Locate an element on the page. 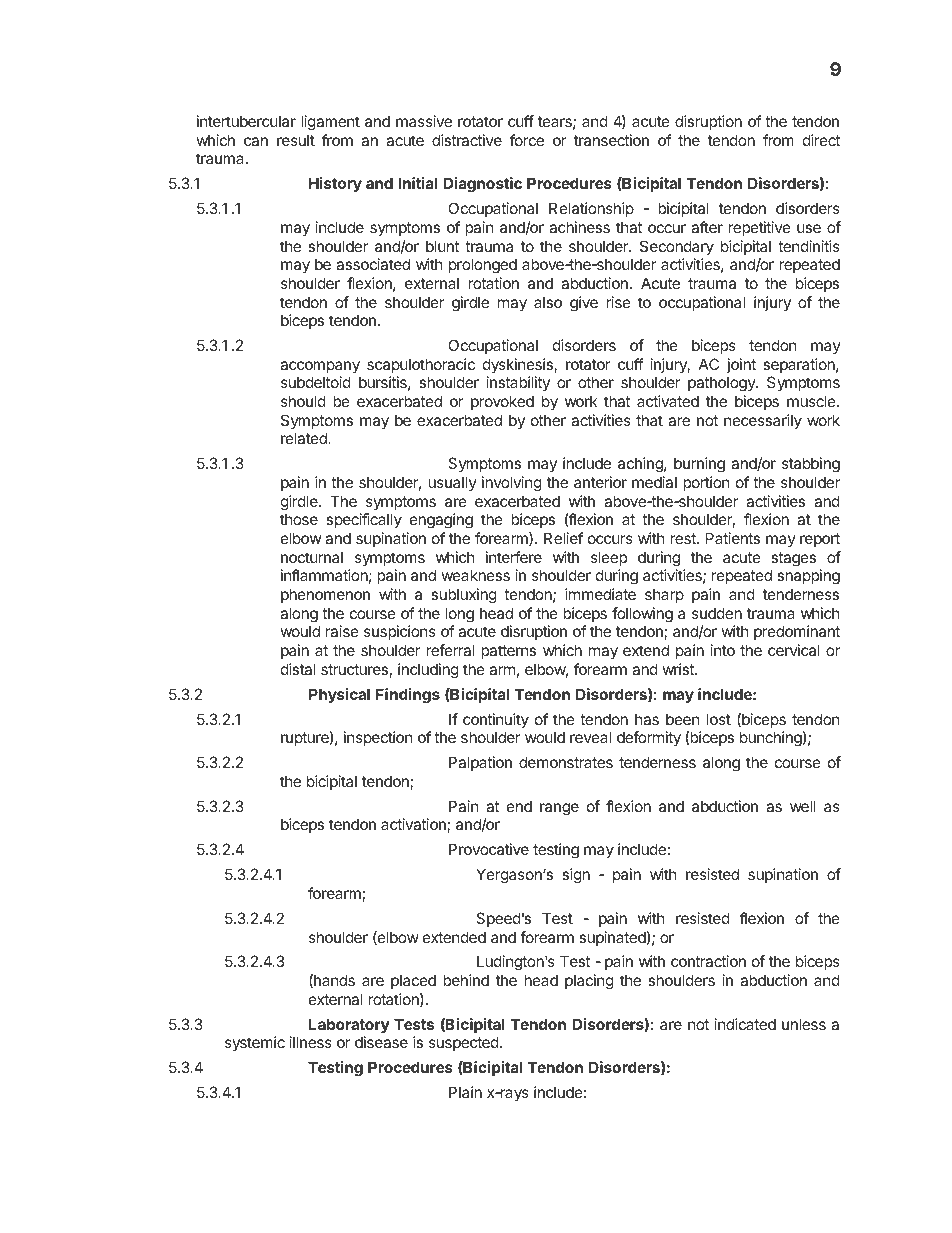 The image size is (952, 1233). direct is located at coordinates (821, 140).
